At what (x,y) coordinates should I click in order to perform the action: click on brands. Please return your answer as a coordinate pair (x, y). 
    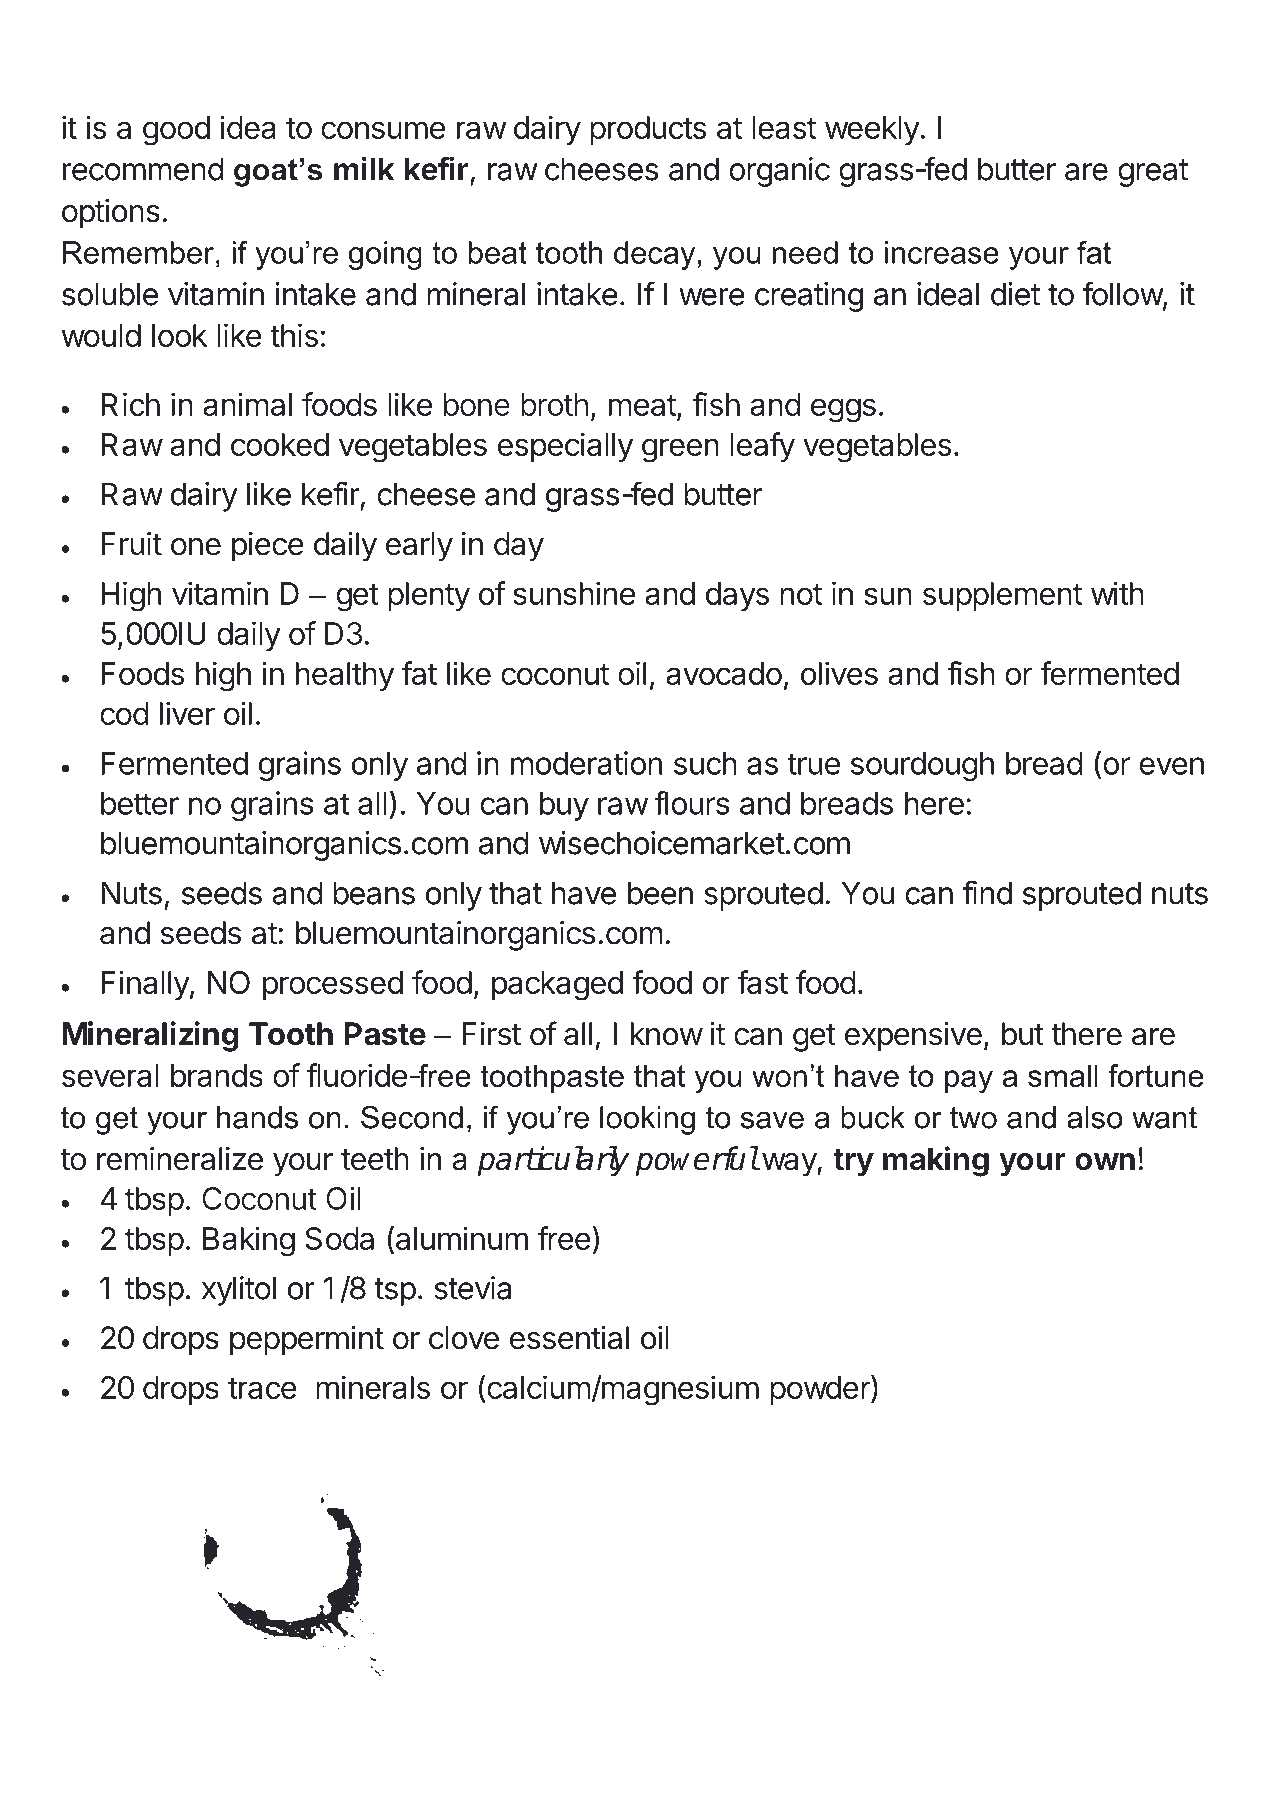
    Looking at the image, I should click on (217, 1075).
